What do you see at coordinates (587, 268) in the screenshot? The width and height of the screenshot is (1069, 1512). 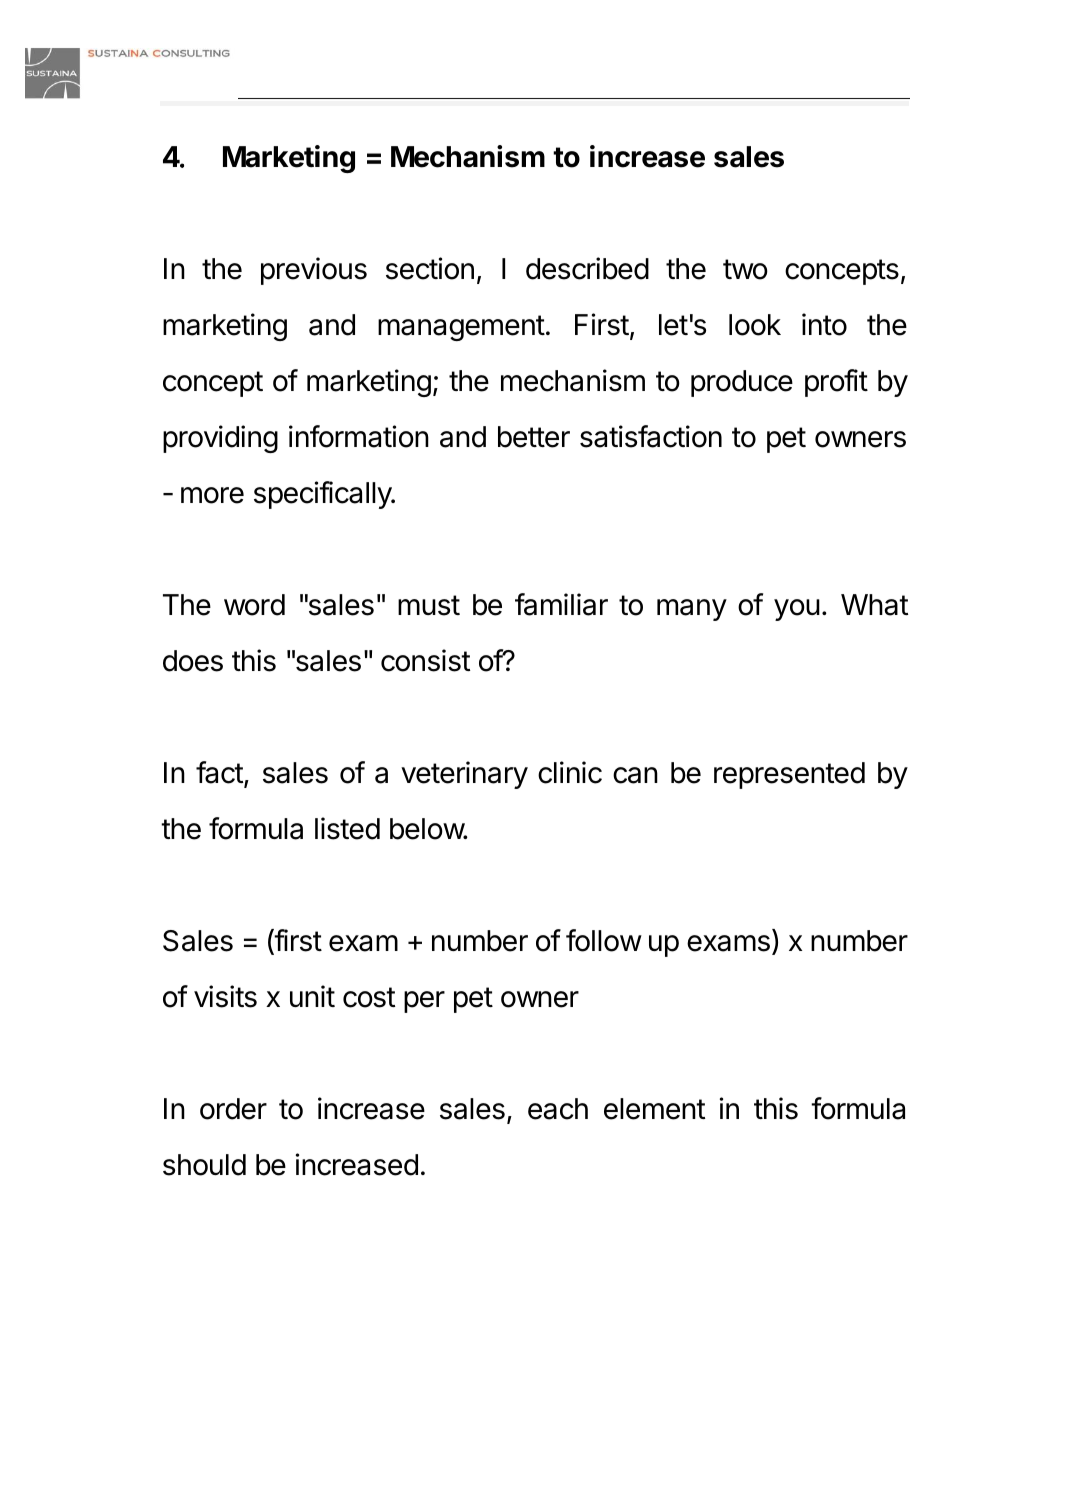 I see `described` at bounding box center [587, 268].
